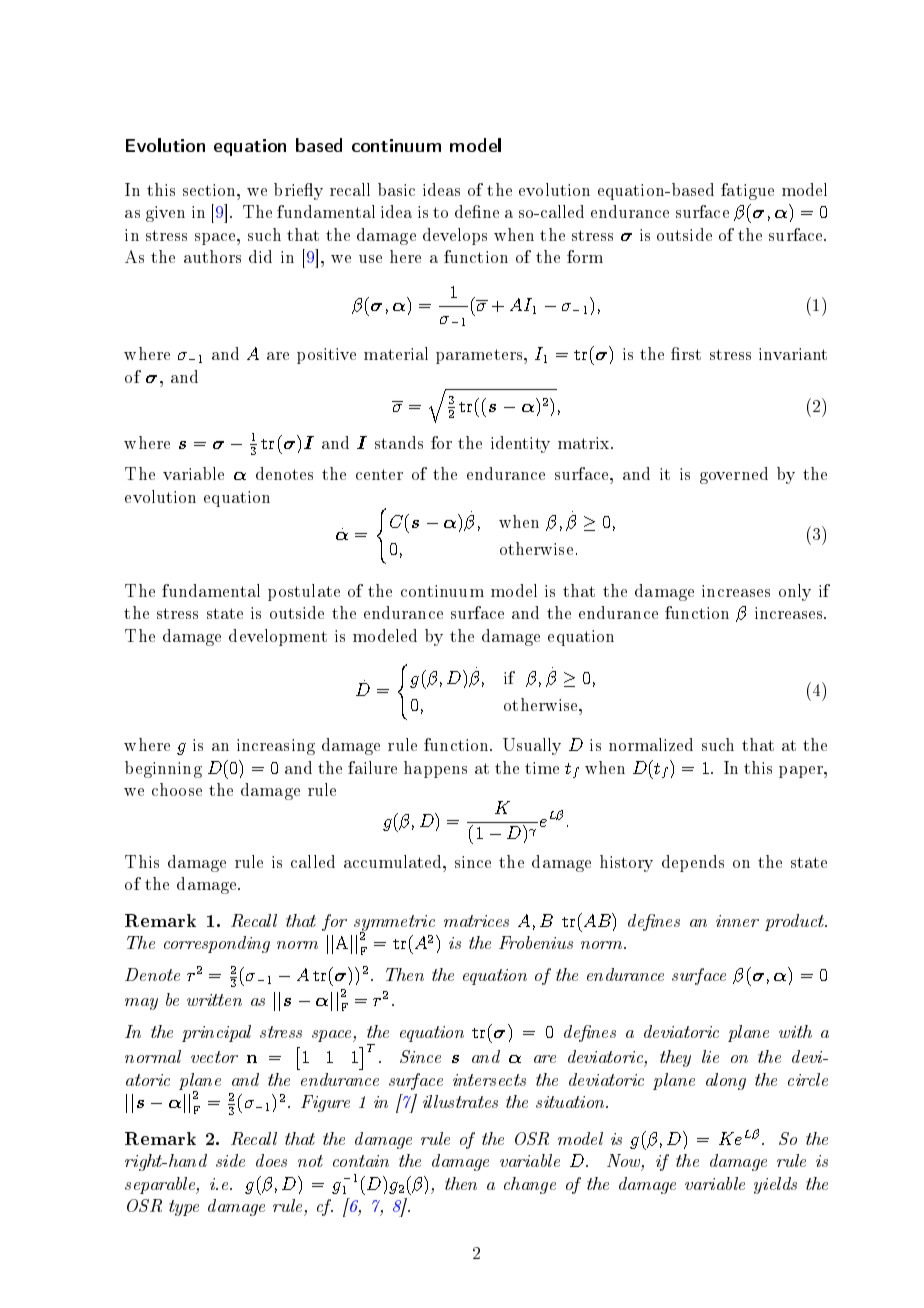 The image size is (924, 1308). What do you see at coordinates (455, 236) in the screenshot?
I see `develops` at bounding box center [455, 236].
